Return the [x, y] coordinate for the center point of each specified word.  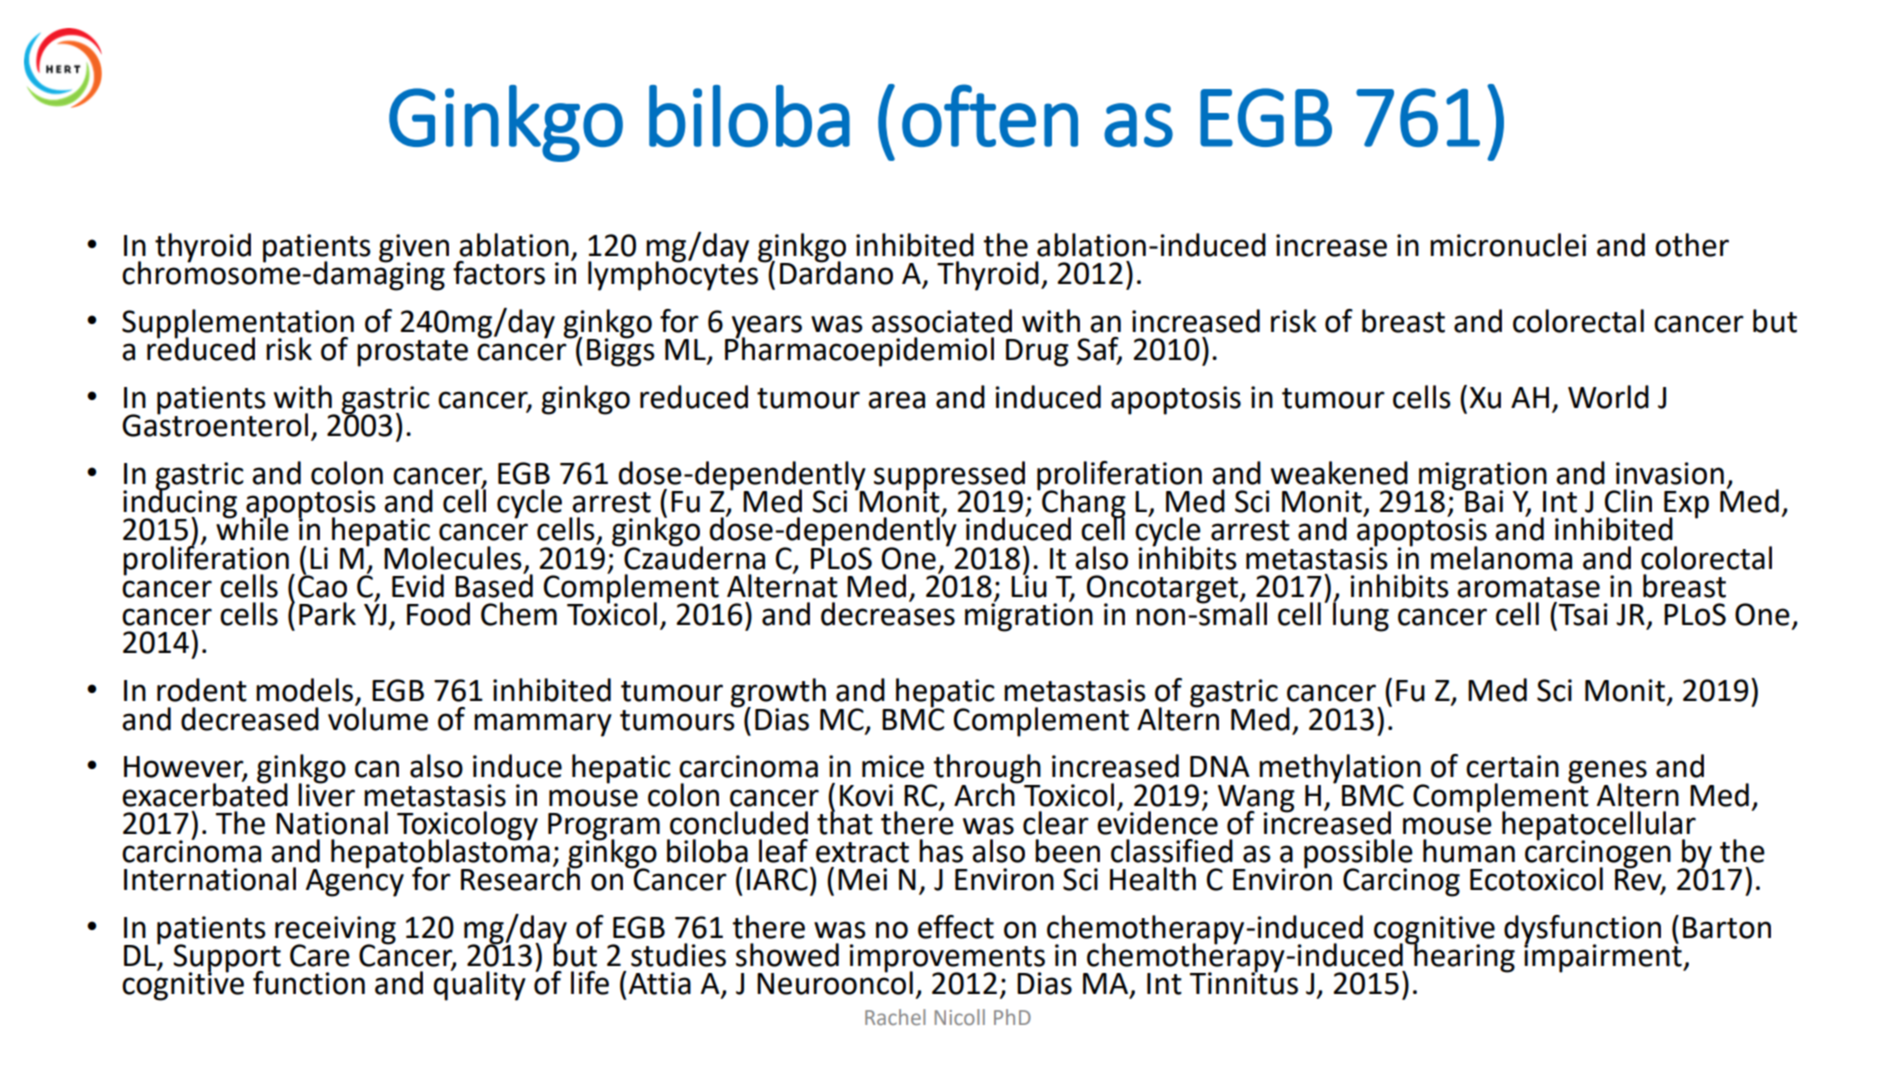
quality [479, 985]
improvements [947, 959]
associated [942, 321]
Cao [322, 585]
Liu [1029, 585]
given [414, 249]
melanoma [1501, 558]
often [990, 115]
